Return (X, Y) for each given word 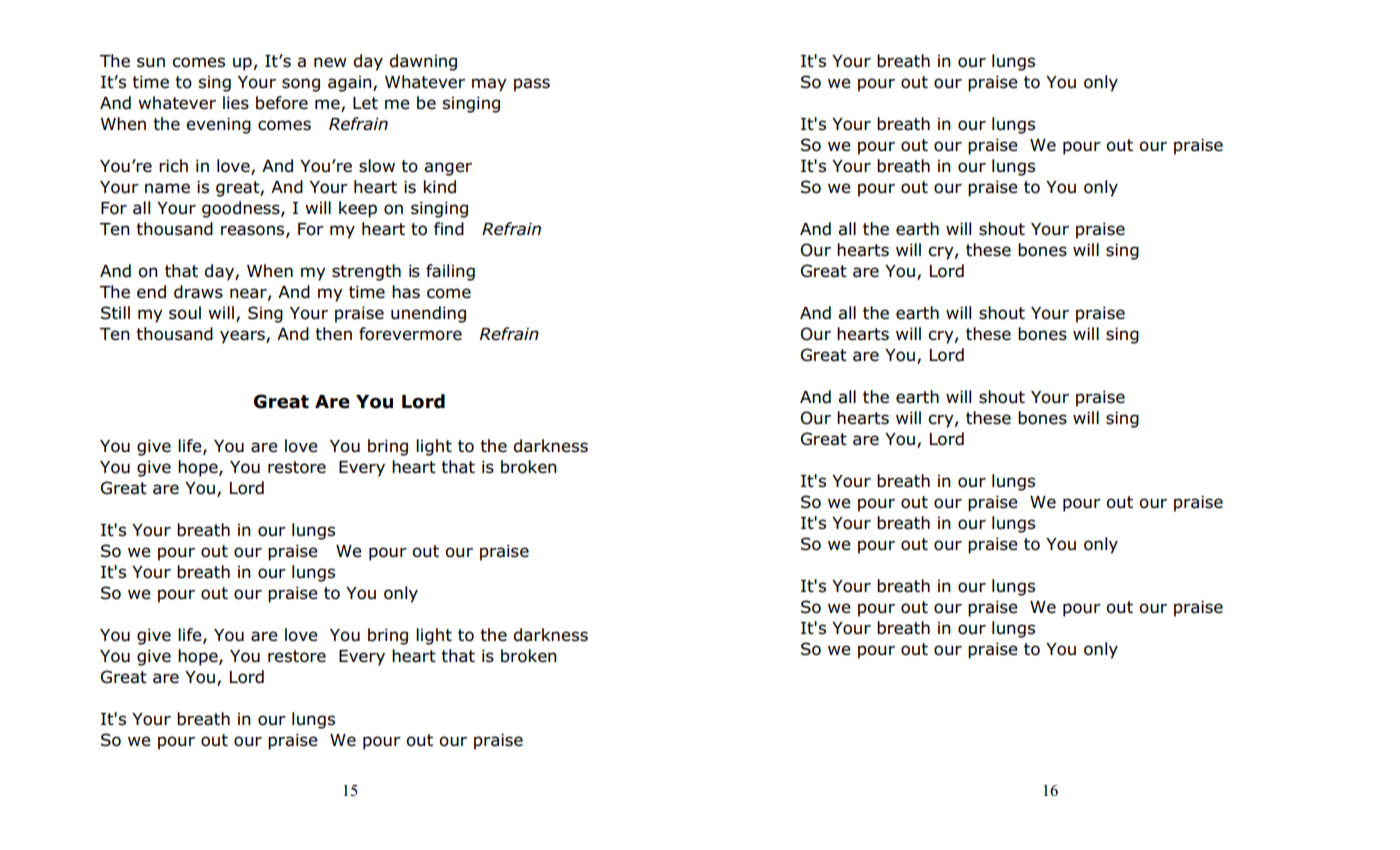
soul (185, 313)
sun (151, 62)
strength (366, 272)
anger (448, 169)
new (330, 62)
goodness (242, 209)
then (333, 334)
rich (173, 165)
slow (377, 166)
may (489, 85)
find (449, 229)
